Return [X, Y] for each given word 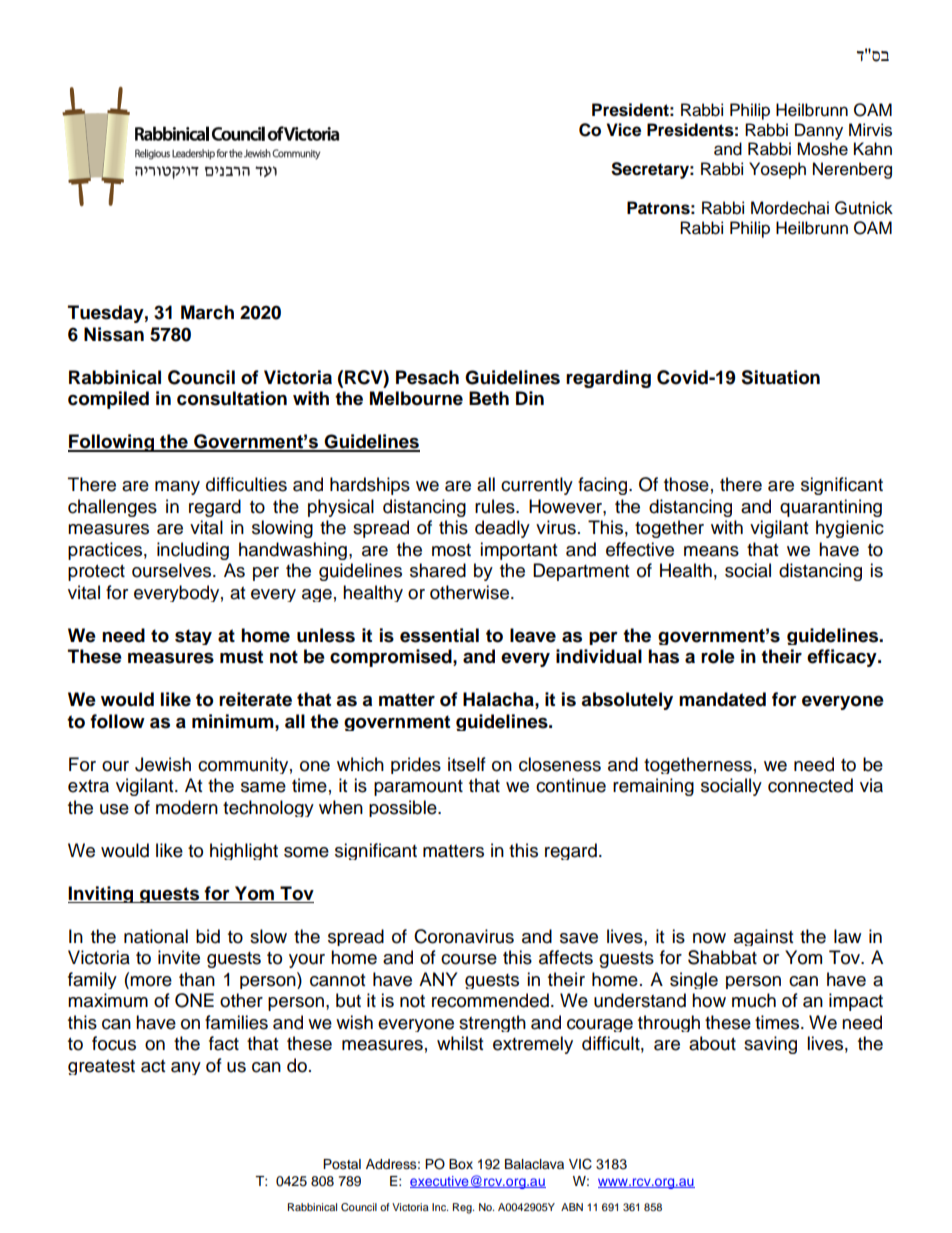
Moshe [822, 149]
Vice [624, 130]
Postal [342, 1164]
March [207, 312]
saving [770, 1045]
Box [461, 1164]
